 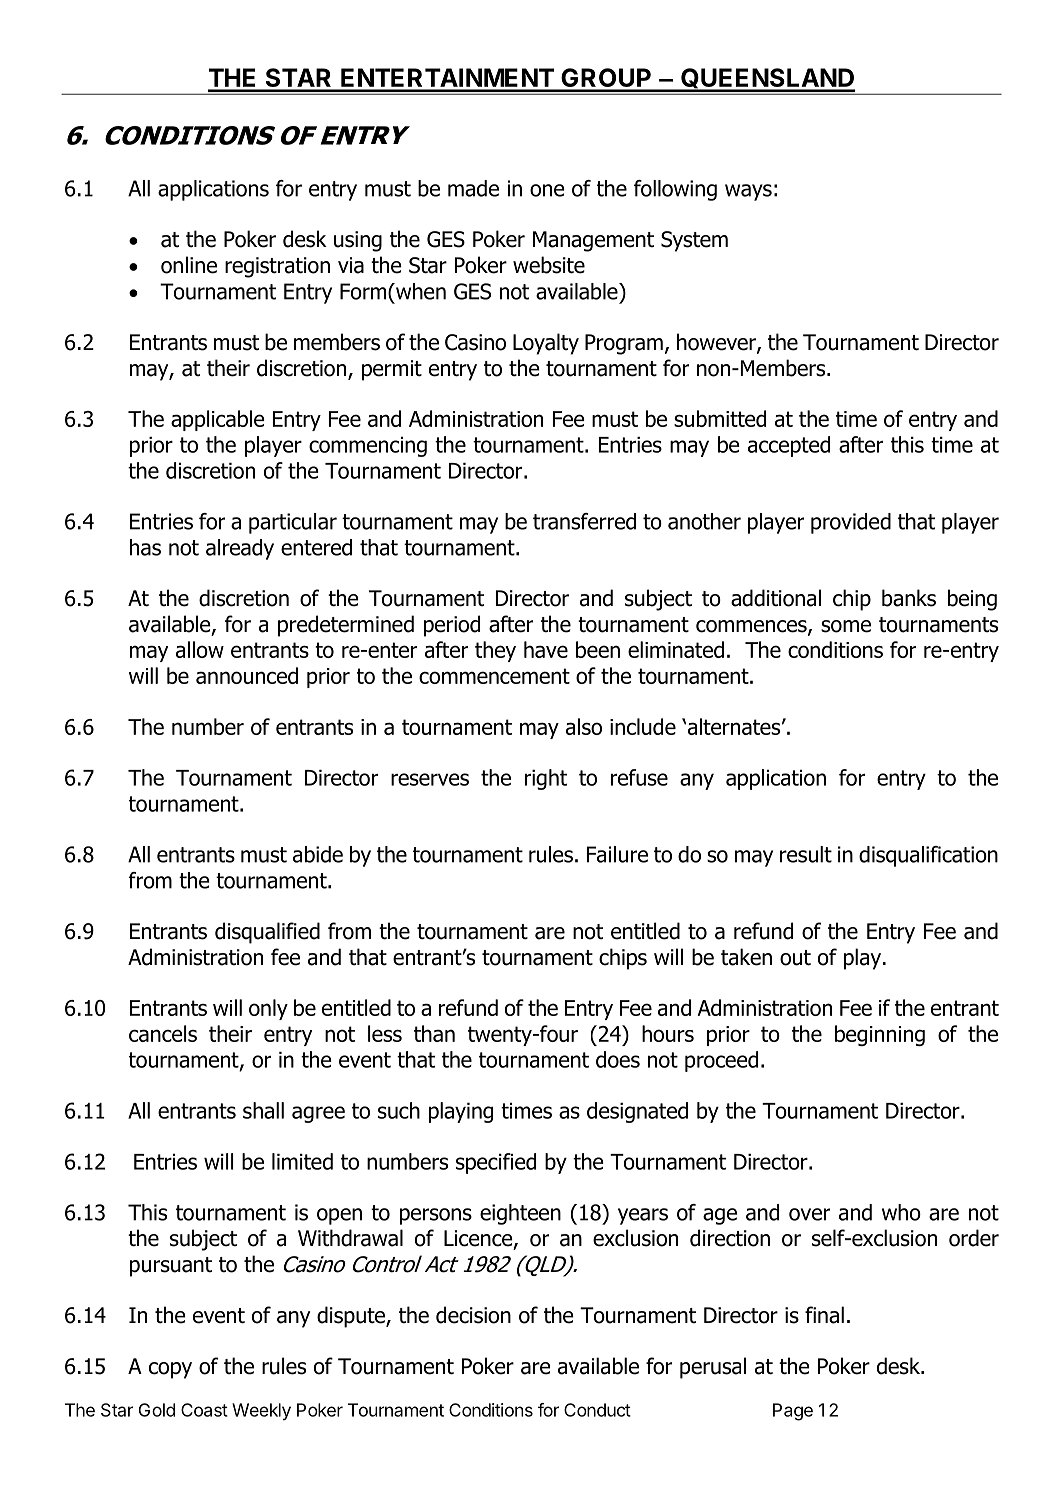 What do you see at coordinates (247, 675) in the image?
I see `announced` at bounding box center [247, 675].
